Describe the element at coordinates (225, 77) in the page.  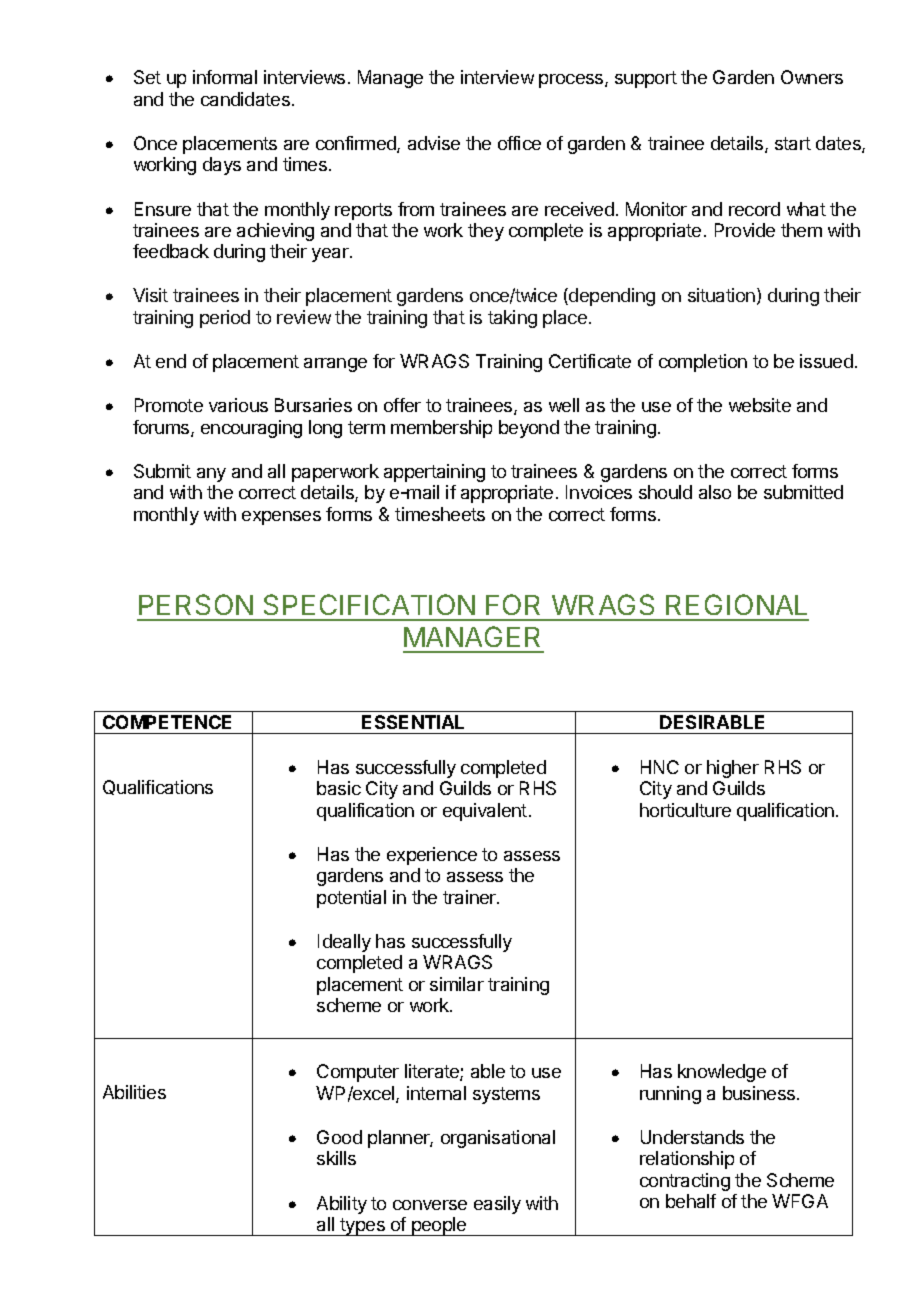
I see `informal` at that location.
